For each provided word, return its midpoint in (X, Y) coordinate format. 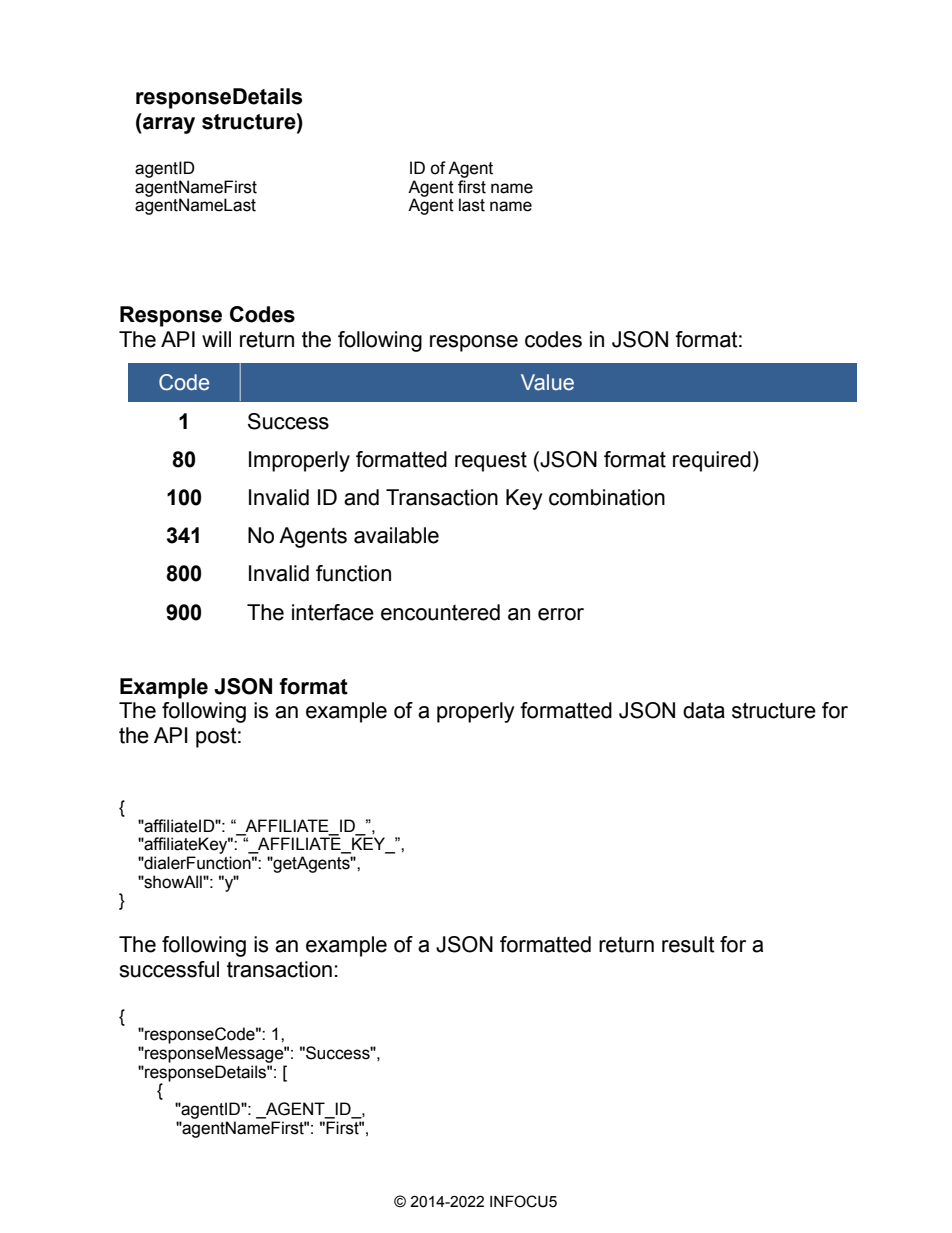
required (712, 461)
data (704, 710)
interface (333, 612)
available (396, 535)
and (361, 497)
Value (547, 382)
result (688, 944)
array (168, 125)
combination (607, 497)
